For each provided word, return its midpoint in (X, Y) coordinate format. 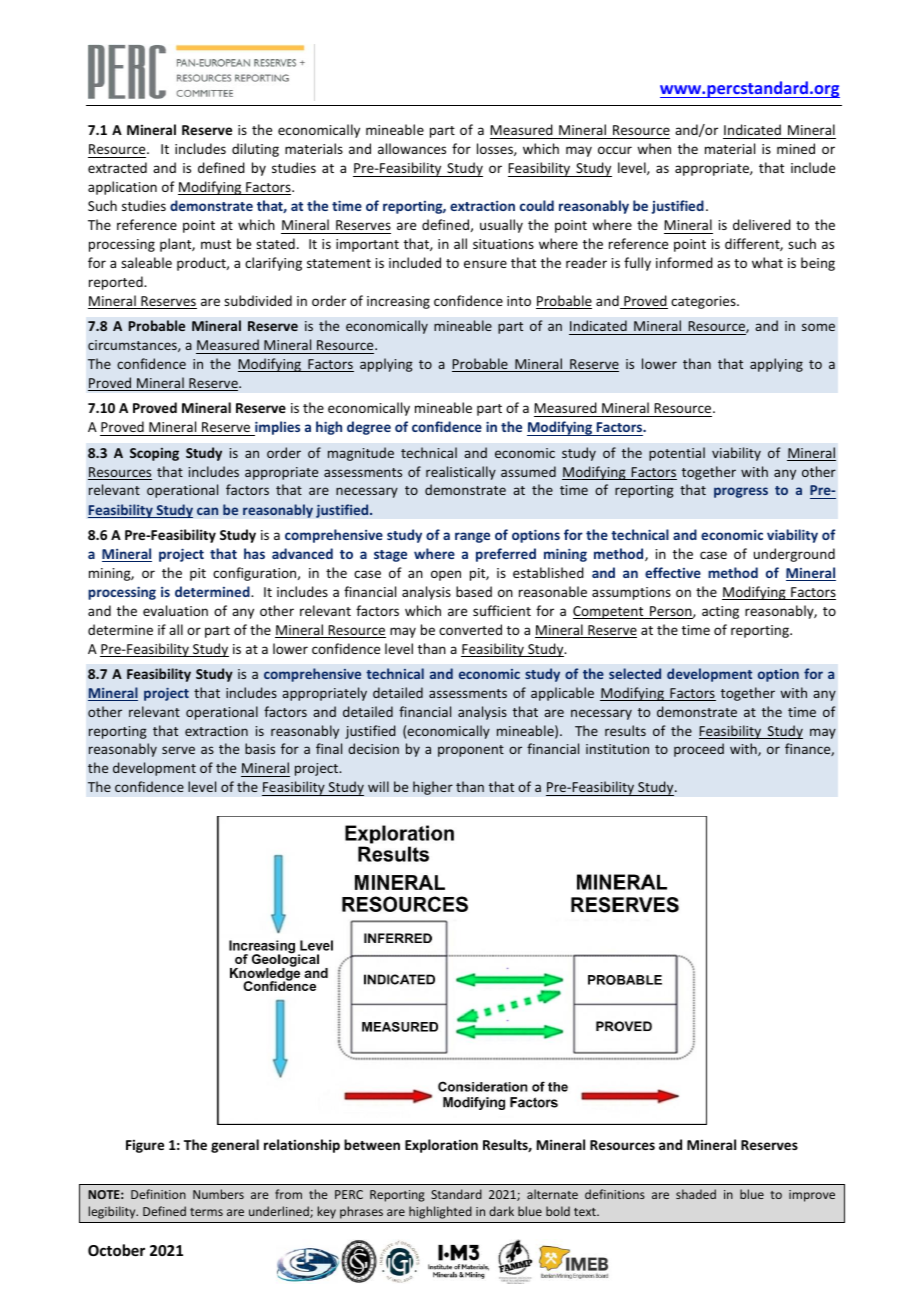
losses (496, 149)
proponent (471, 751)
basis (260, 748)
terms (206, 1212)
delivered (762, 224)
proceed (699, 750)
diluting (255, 150)
